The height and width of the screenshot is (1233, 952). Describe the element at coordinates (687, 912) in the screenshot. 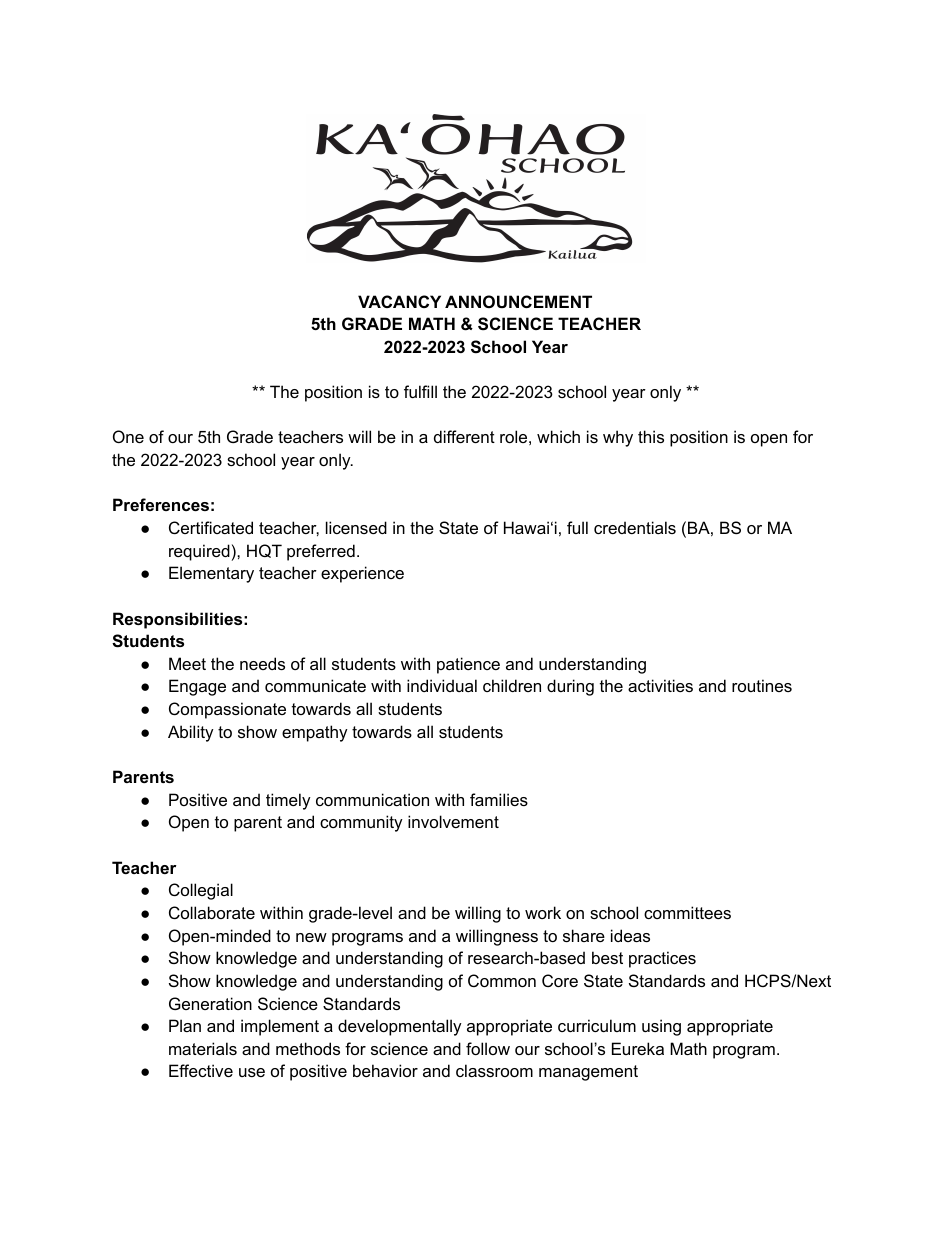

I see `committees` at that location.
